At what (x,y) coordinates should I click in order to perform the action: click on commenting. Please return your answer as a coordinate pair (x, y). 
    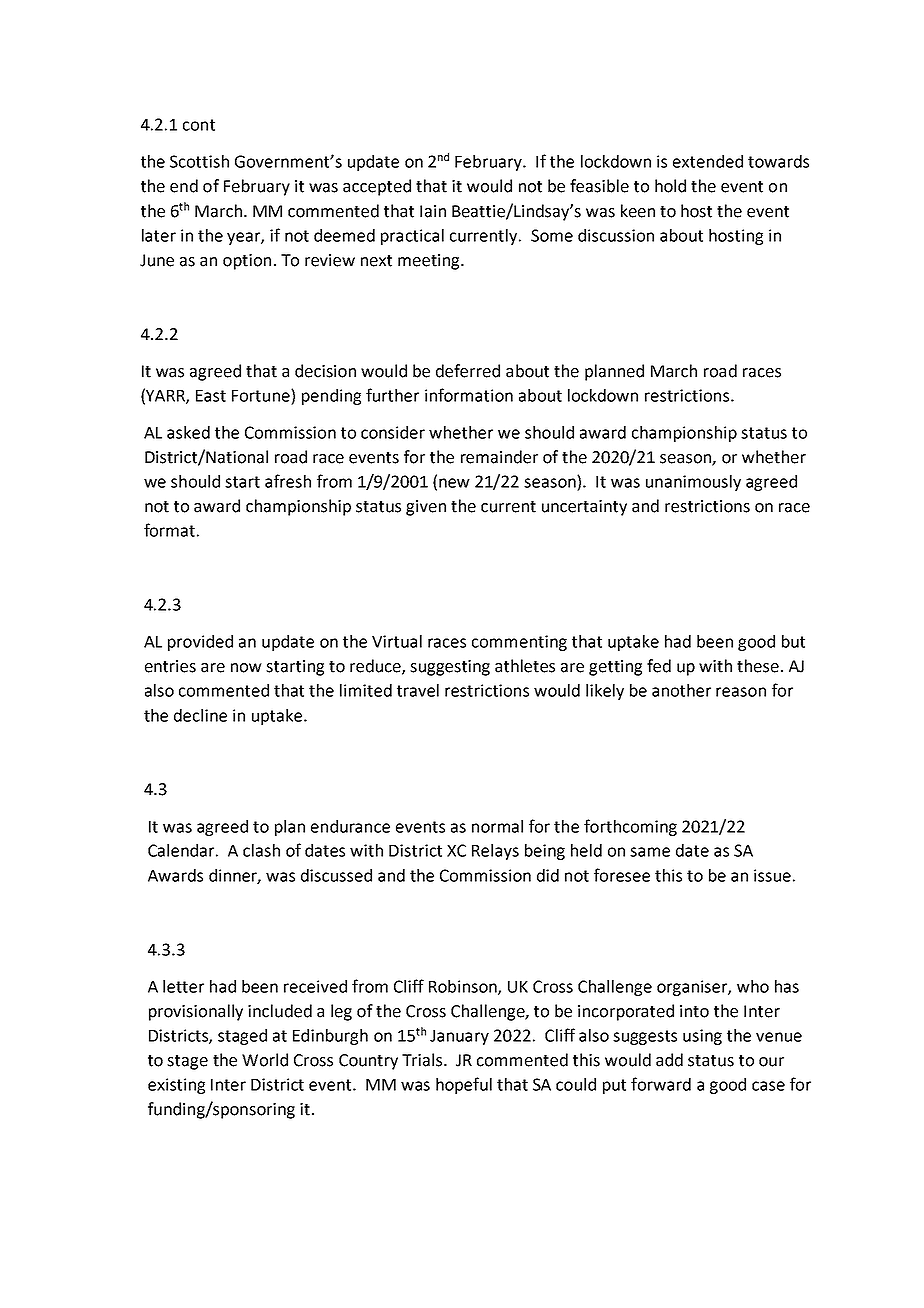
    Looking at the image, I should click on (519, 643).
